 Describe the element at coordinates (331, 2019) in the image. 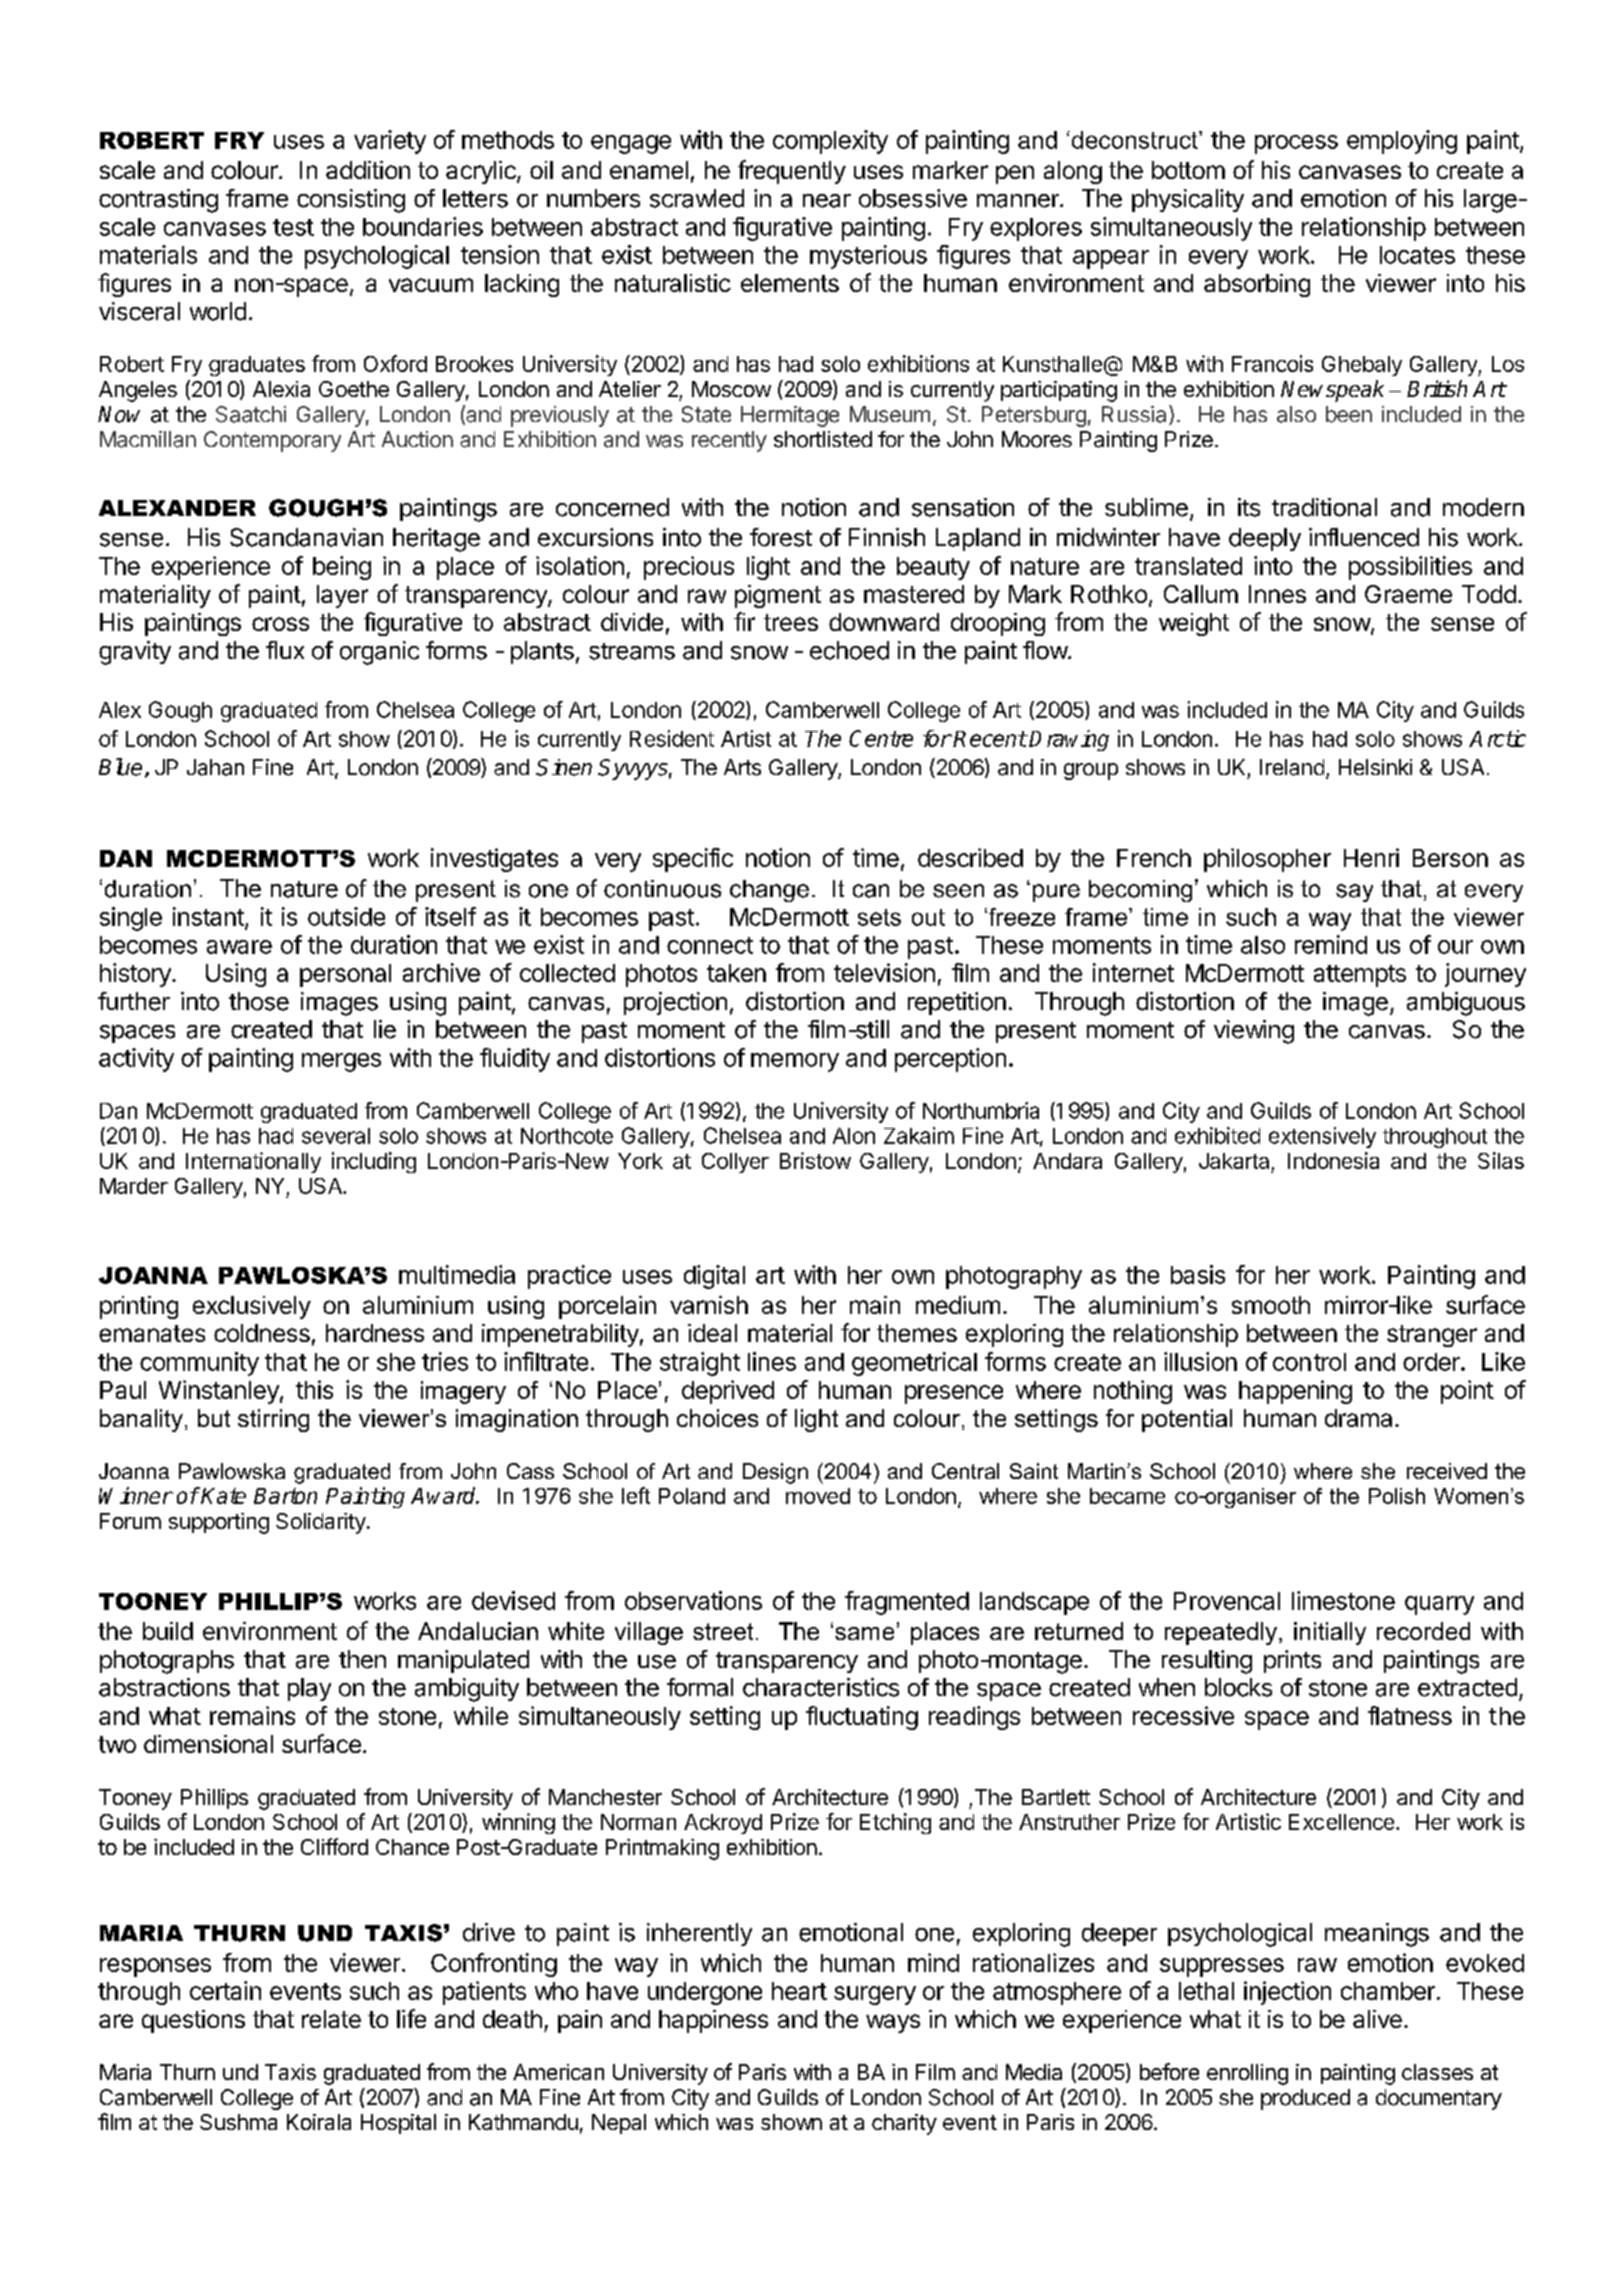

I see `relate` at that location.
